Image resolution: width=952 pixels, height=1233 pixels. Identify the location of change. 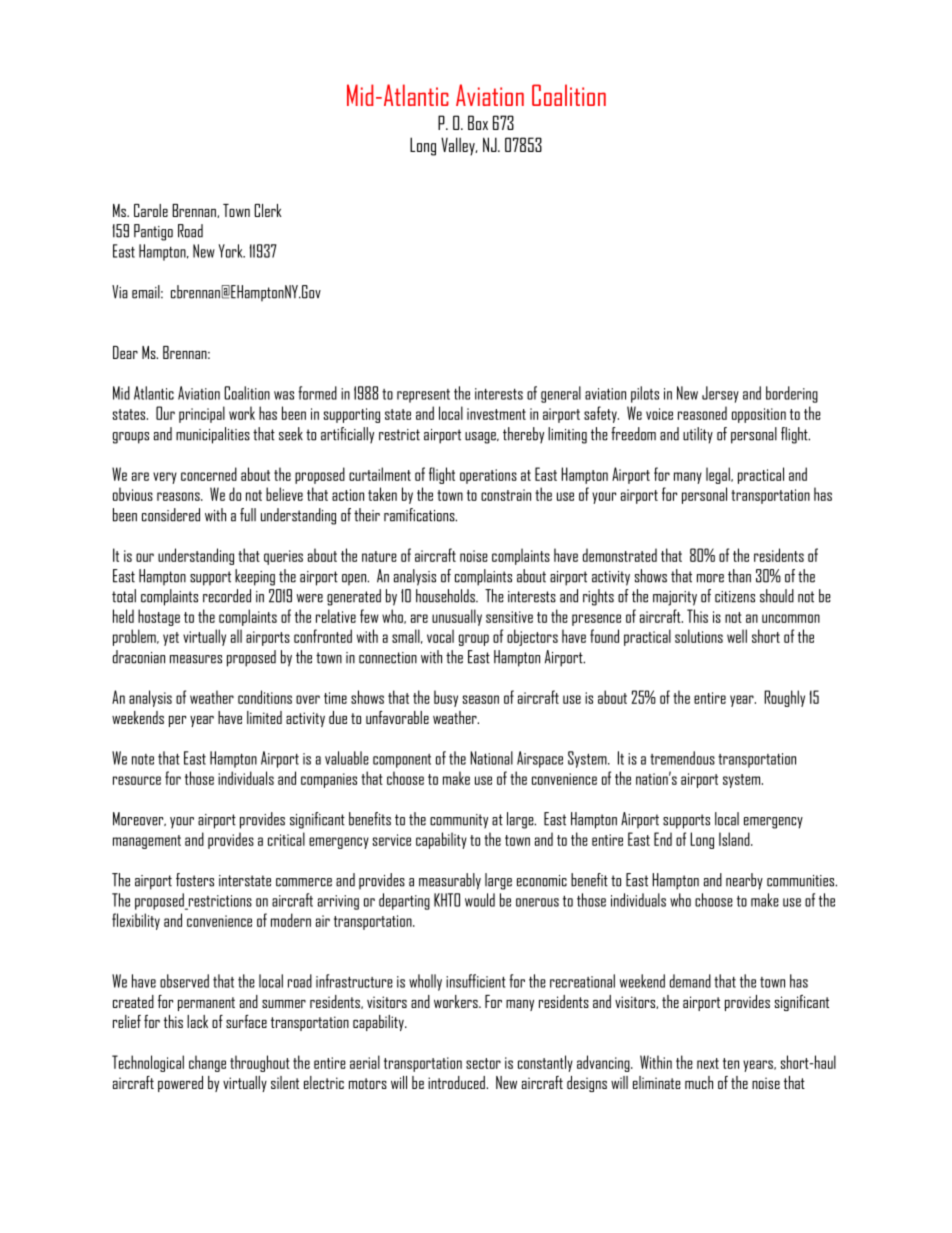
(207, 1063).
